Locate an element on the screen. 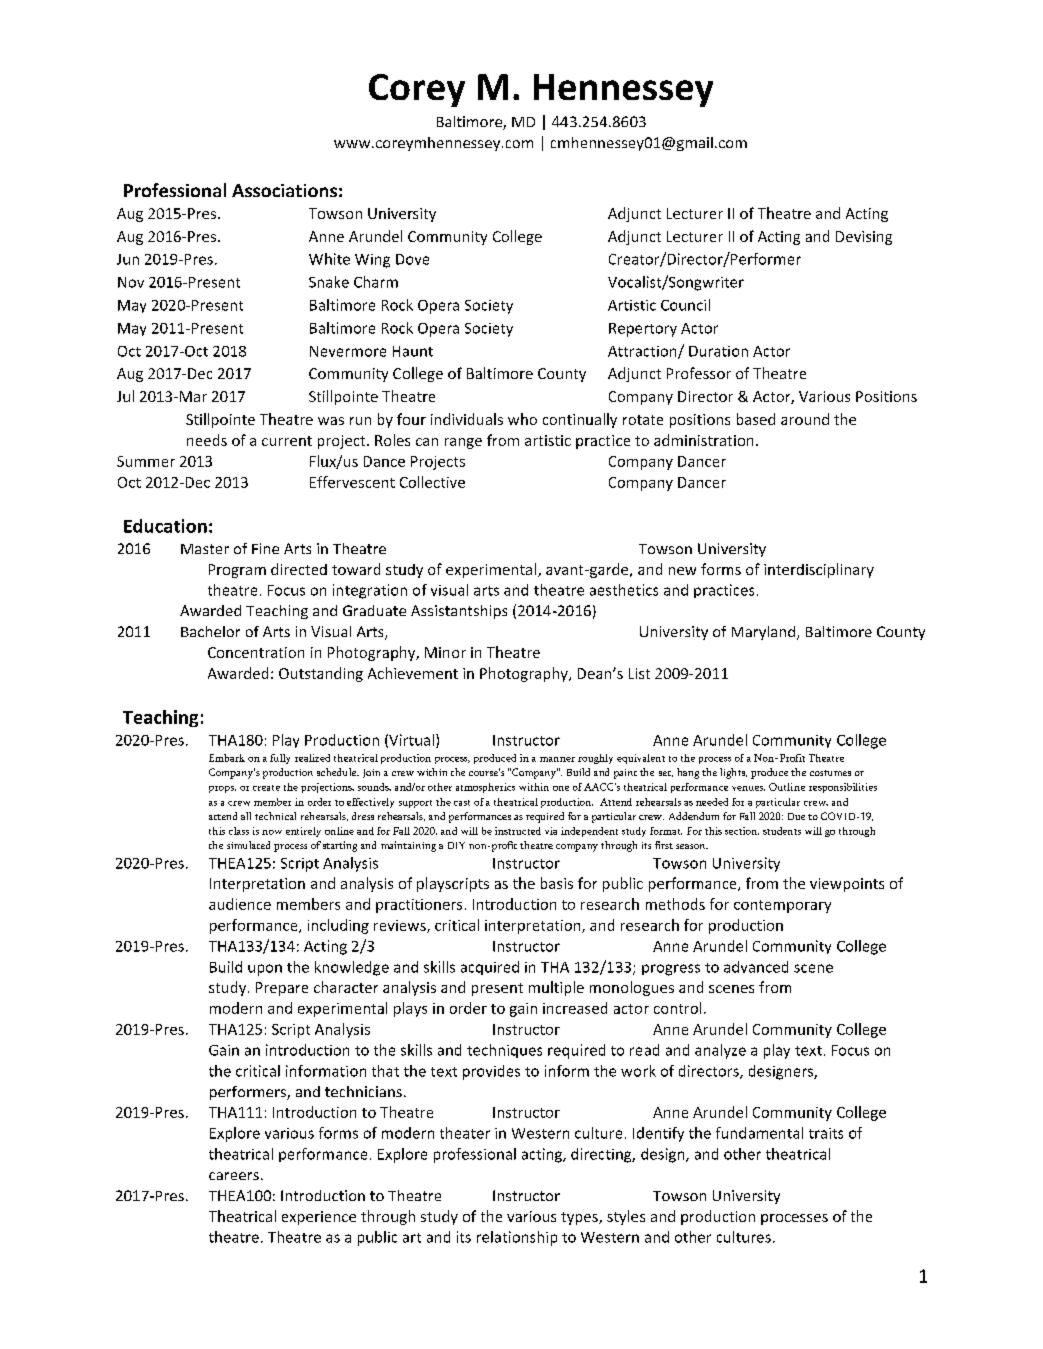 The width and height of the screenshot is (1043, 1349). relationship is located at coordinates (517, 1238).
